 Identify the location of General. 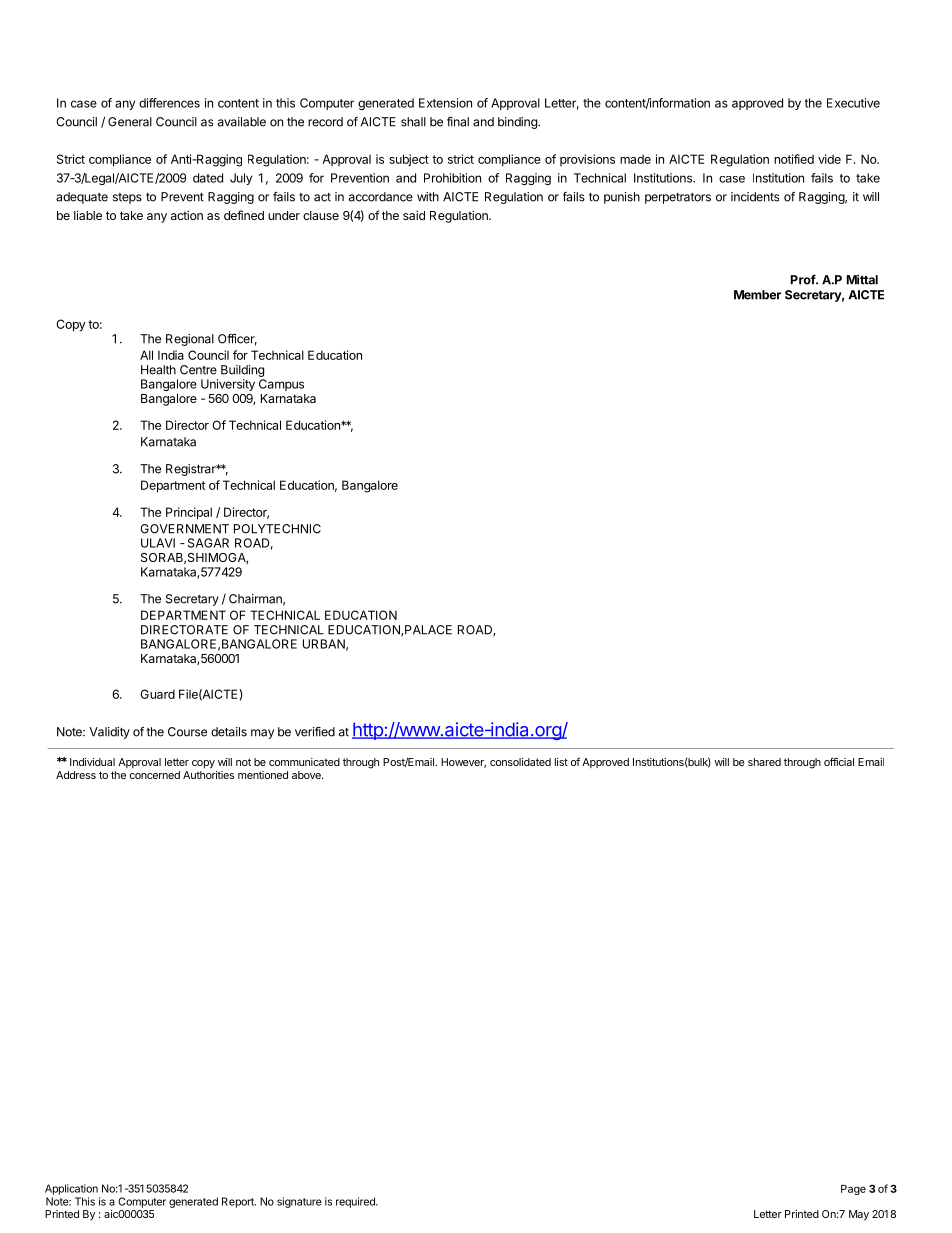
(130, 122).
